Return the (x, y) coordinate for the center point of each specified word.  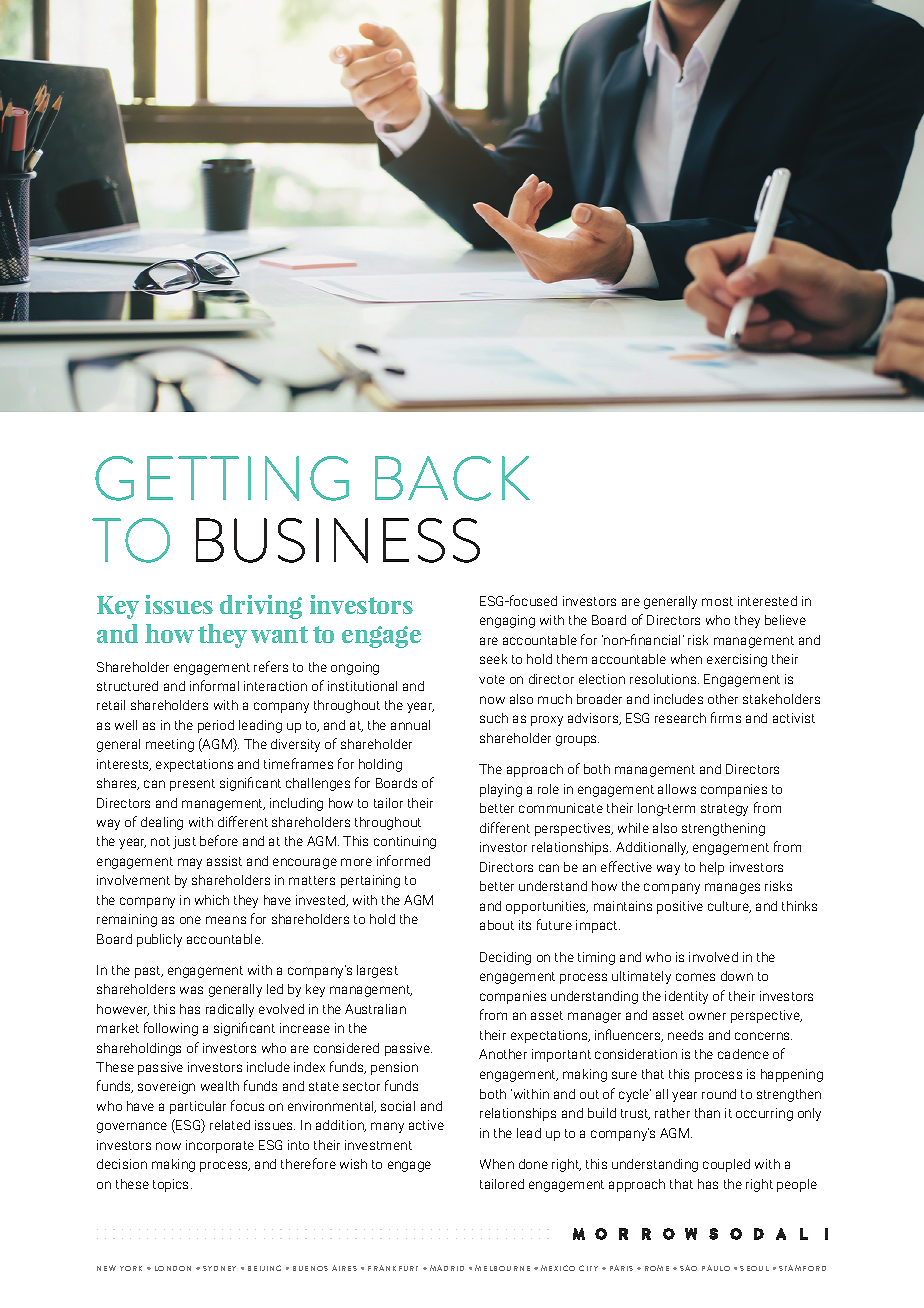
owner (707, 1016)
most (717, 601)
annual (410, 725)
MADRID (447, 1268)
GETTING (222, 478)
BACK (452, 478)
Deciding (505, 958)
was (191, 990)
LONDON (173, 1268)
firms (726, 717)
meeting (170, 745)
